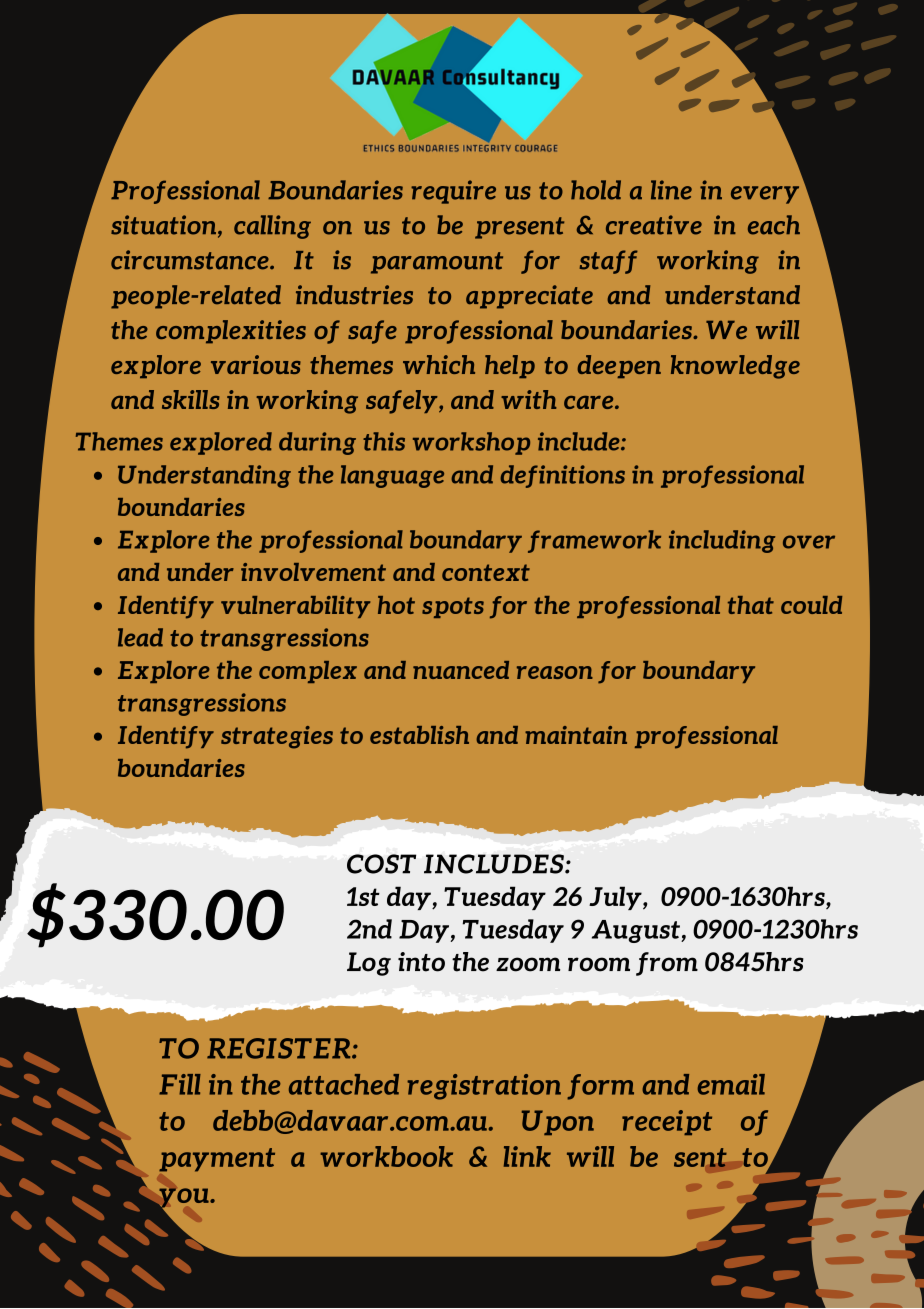 The width and height of the screenshot is (924, 1309). What do you see at coordinates (217, 1160) in the screenshot?
I see `payment` at bounding box center [217, 1160].
